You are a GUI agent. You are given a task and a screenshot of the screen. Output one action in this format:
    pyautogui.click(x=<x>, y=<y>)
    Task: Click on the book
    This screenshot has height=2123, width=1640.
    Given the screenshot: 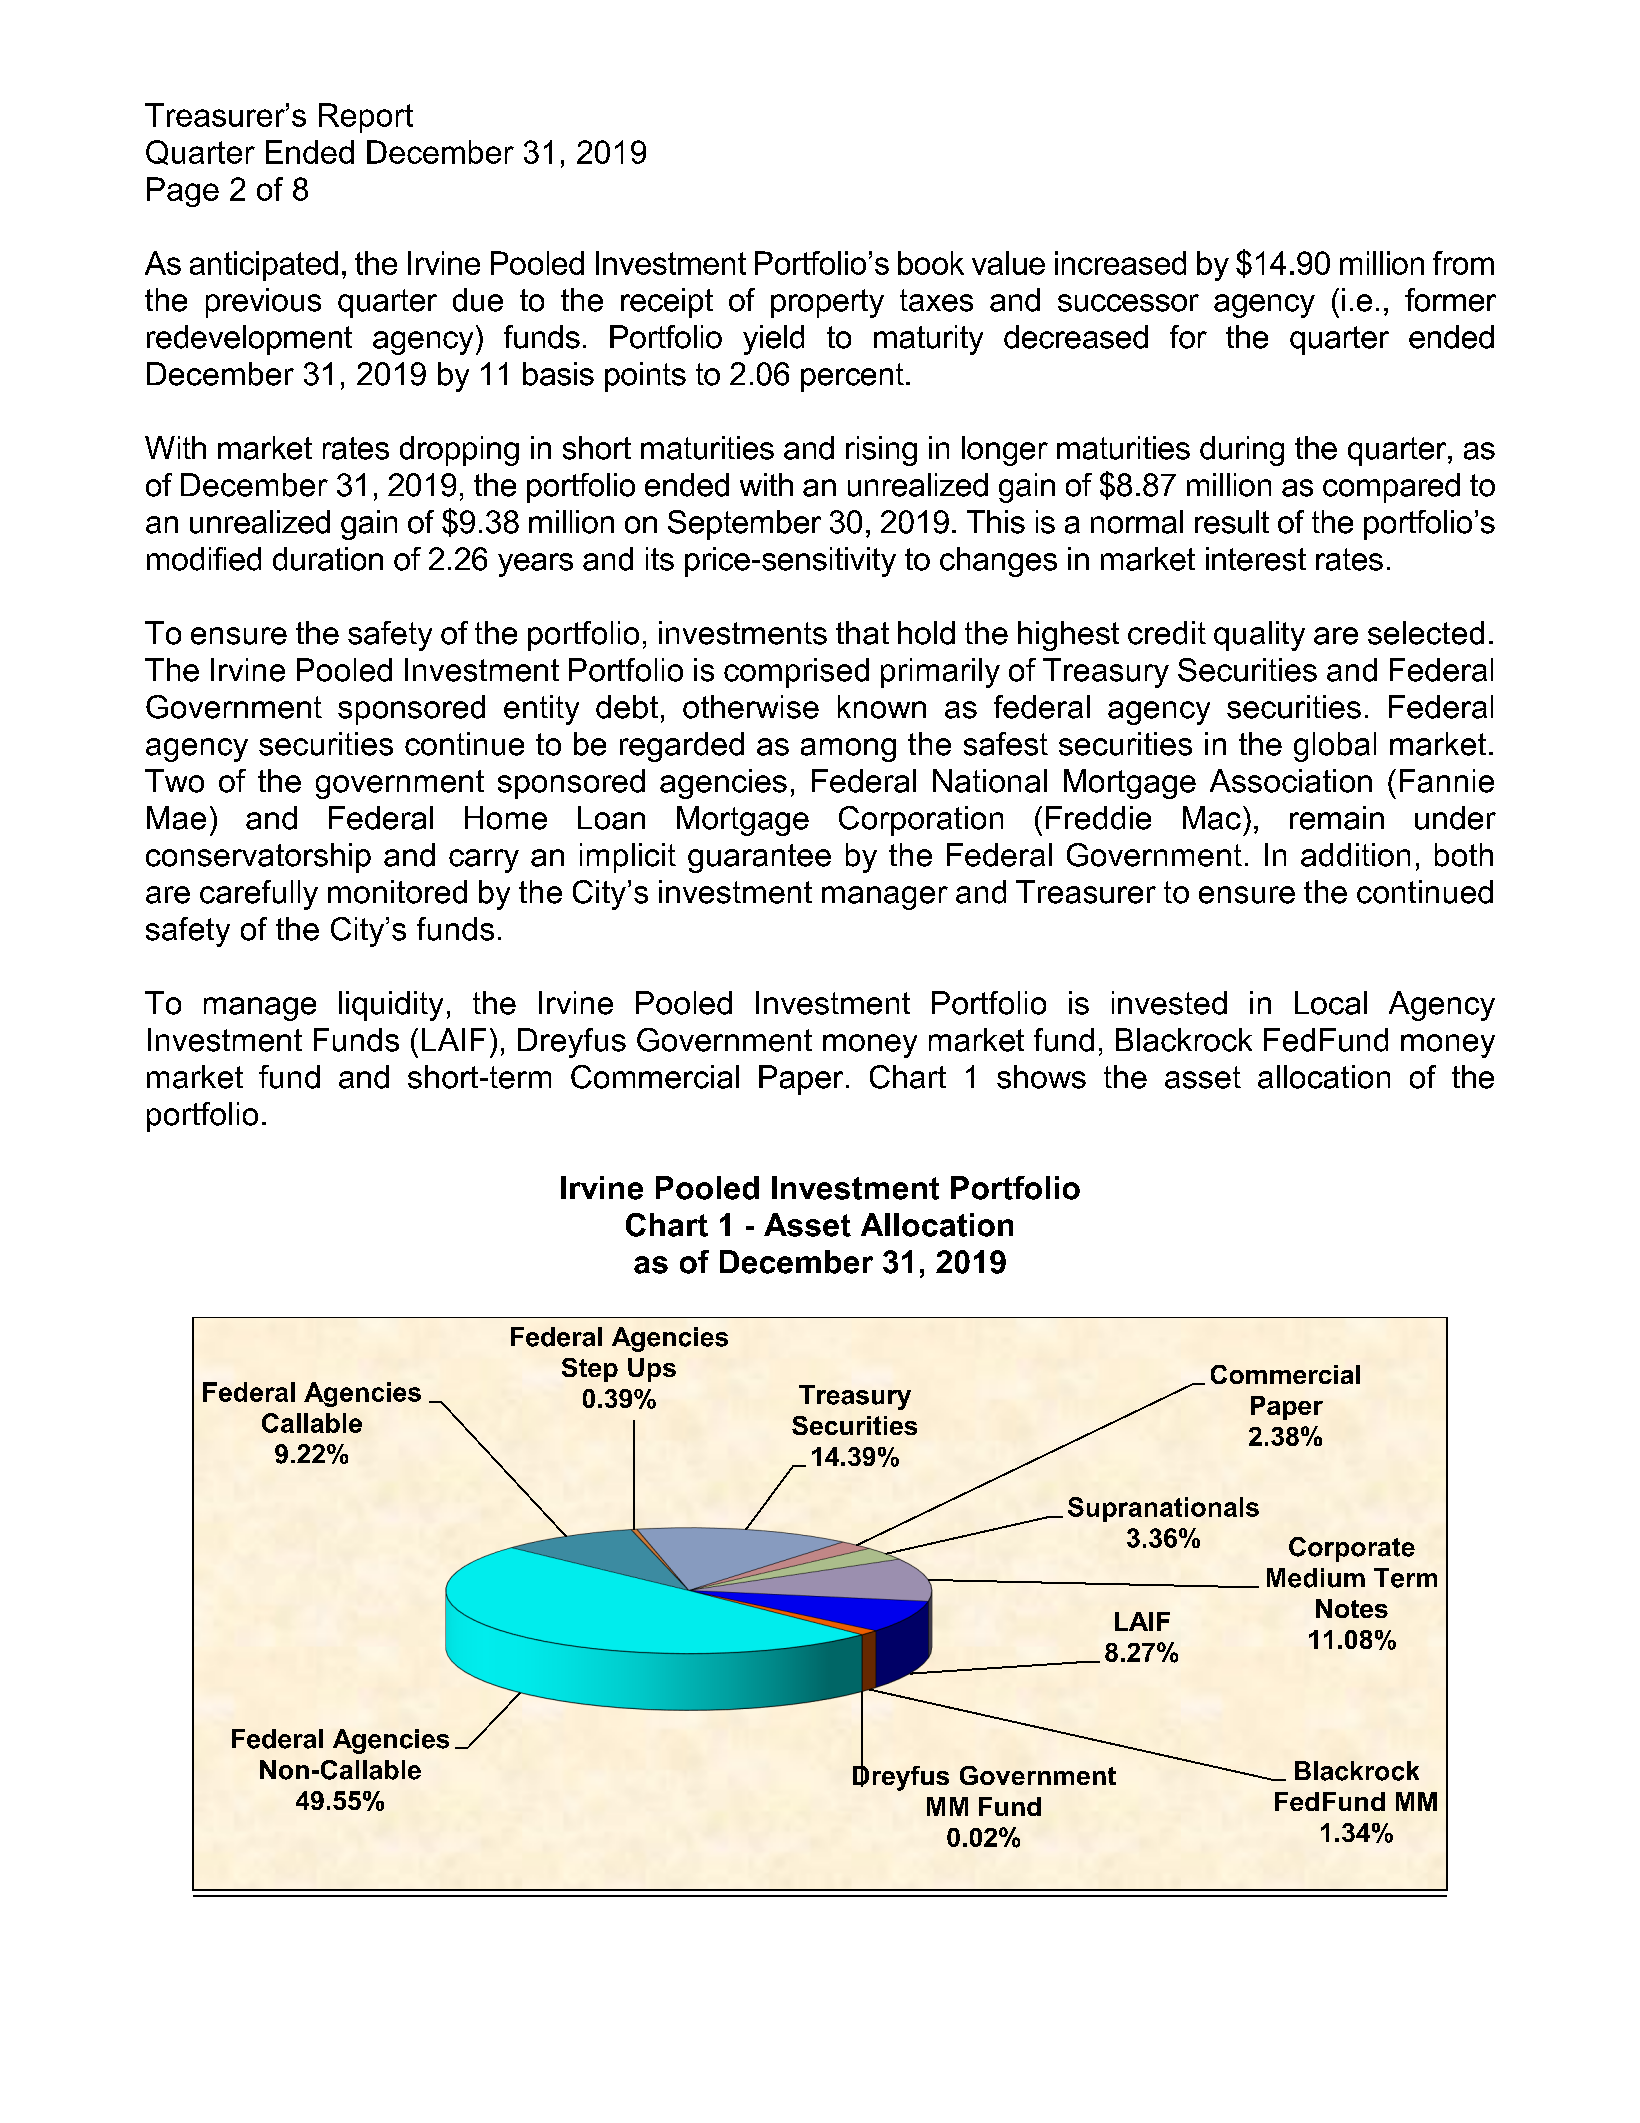 What is the action you would take?
    pyautogui.click(x=931, y=263)
